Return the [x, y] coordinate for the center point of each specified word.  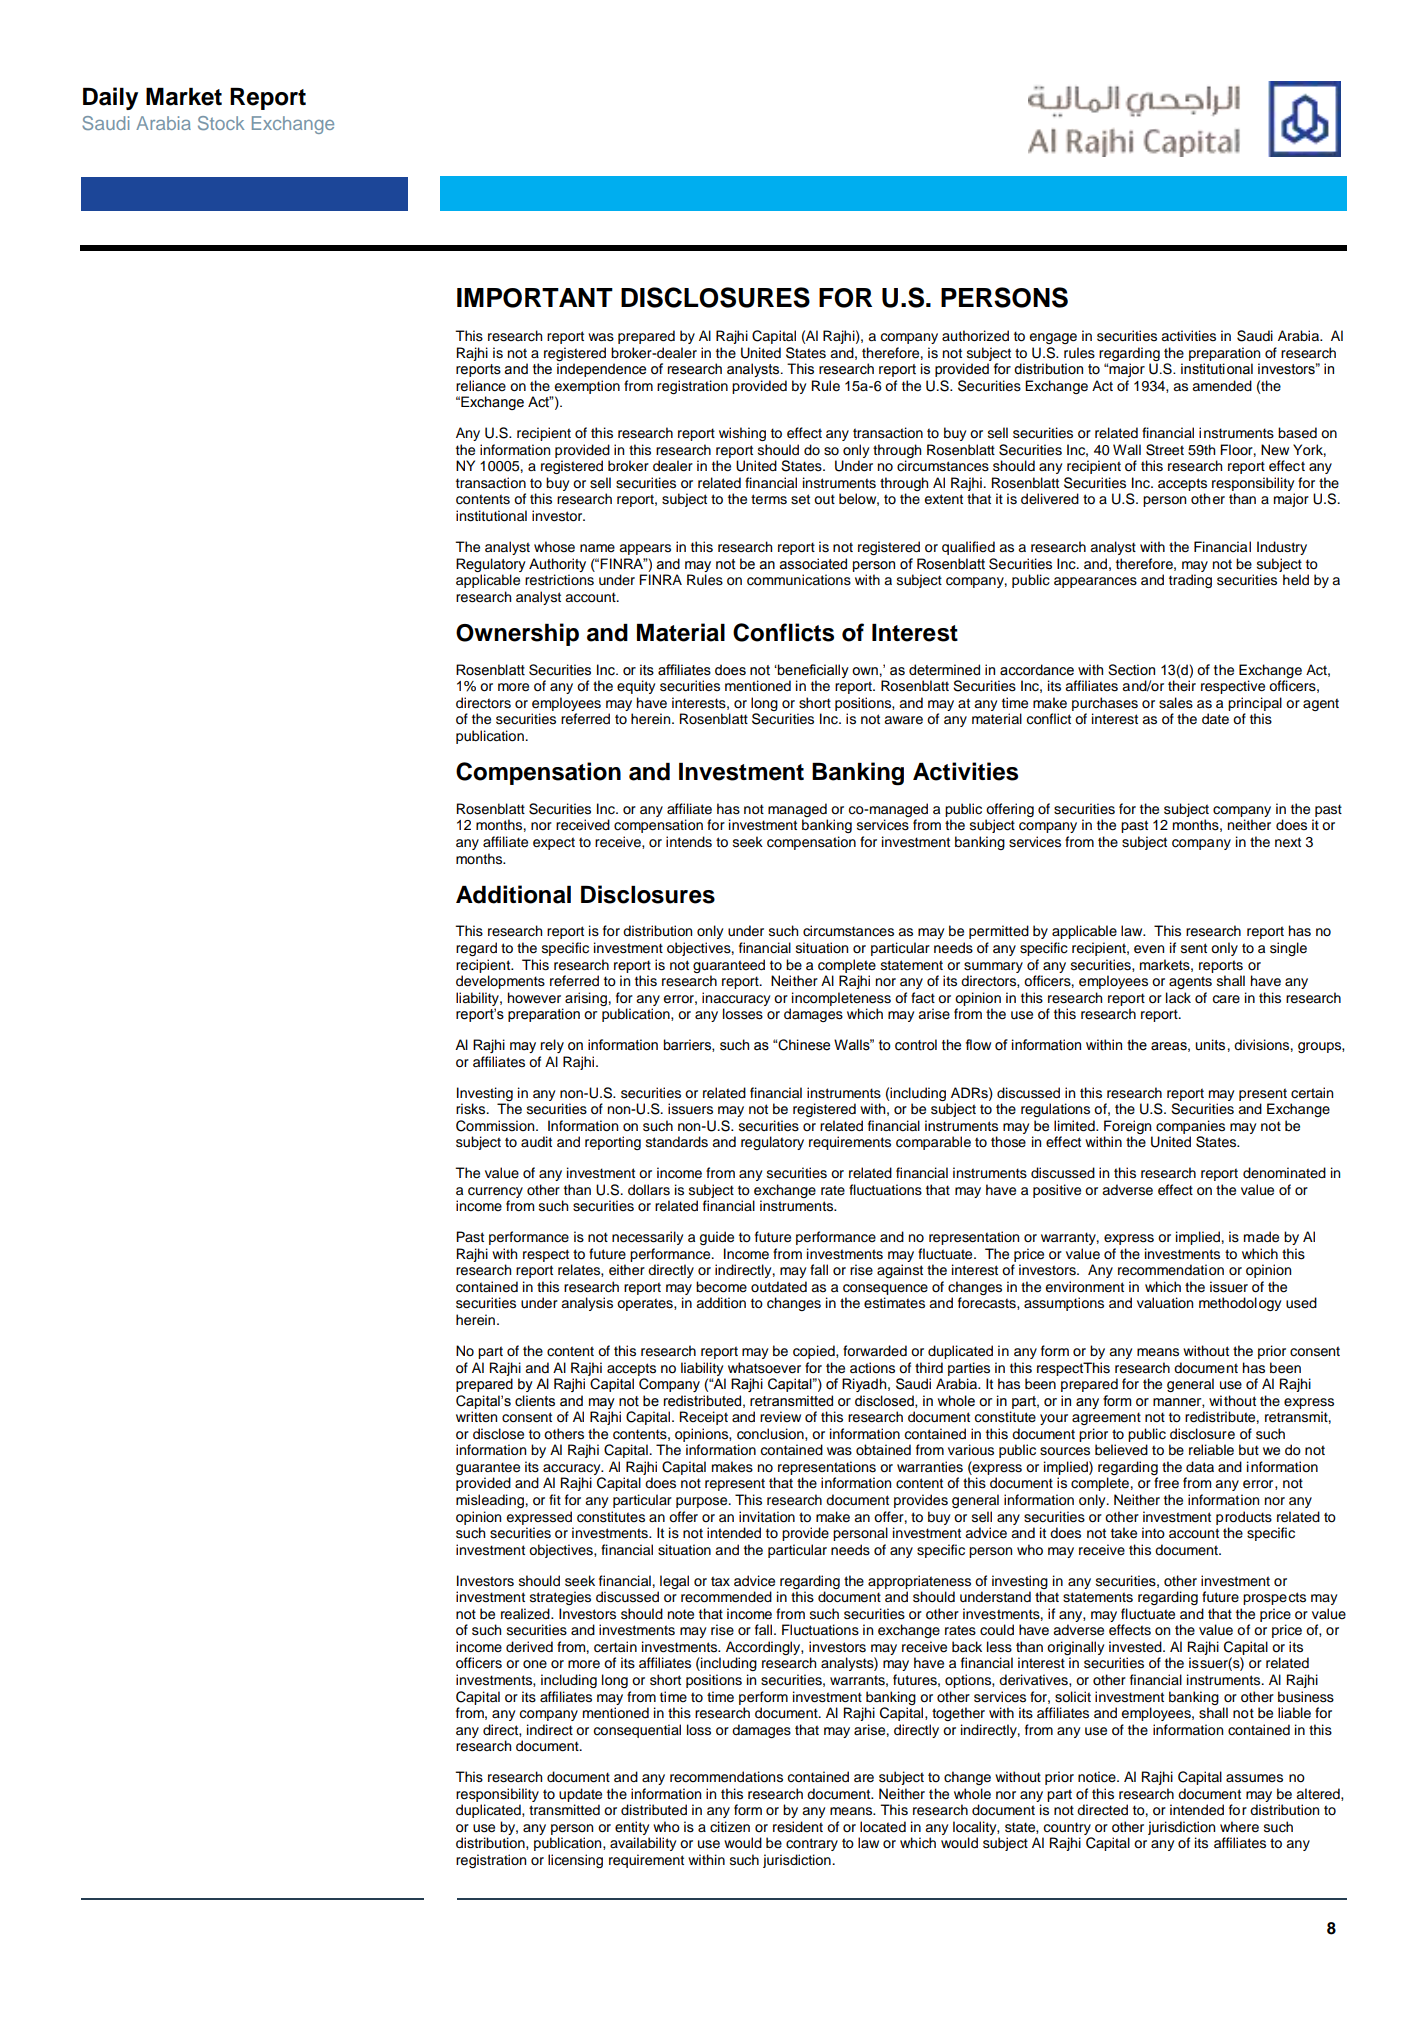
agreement [1106, 1418]
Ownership [517, 634]
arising [586, 999]
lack [1178, 998]
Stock [221, 123]
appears [645, 549]
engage [1053, 338]
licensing [575, 1861]
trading [1190, 581]
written [476, 1416]
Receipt [704, 1418]
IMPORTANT [535, 298]
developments [500, 982]
